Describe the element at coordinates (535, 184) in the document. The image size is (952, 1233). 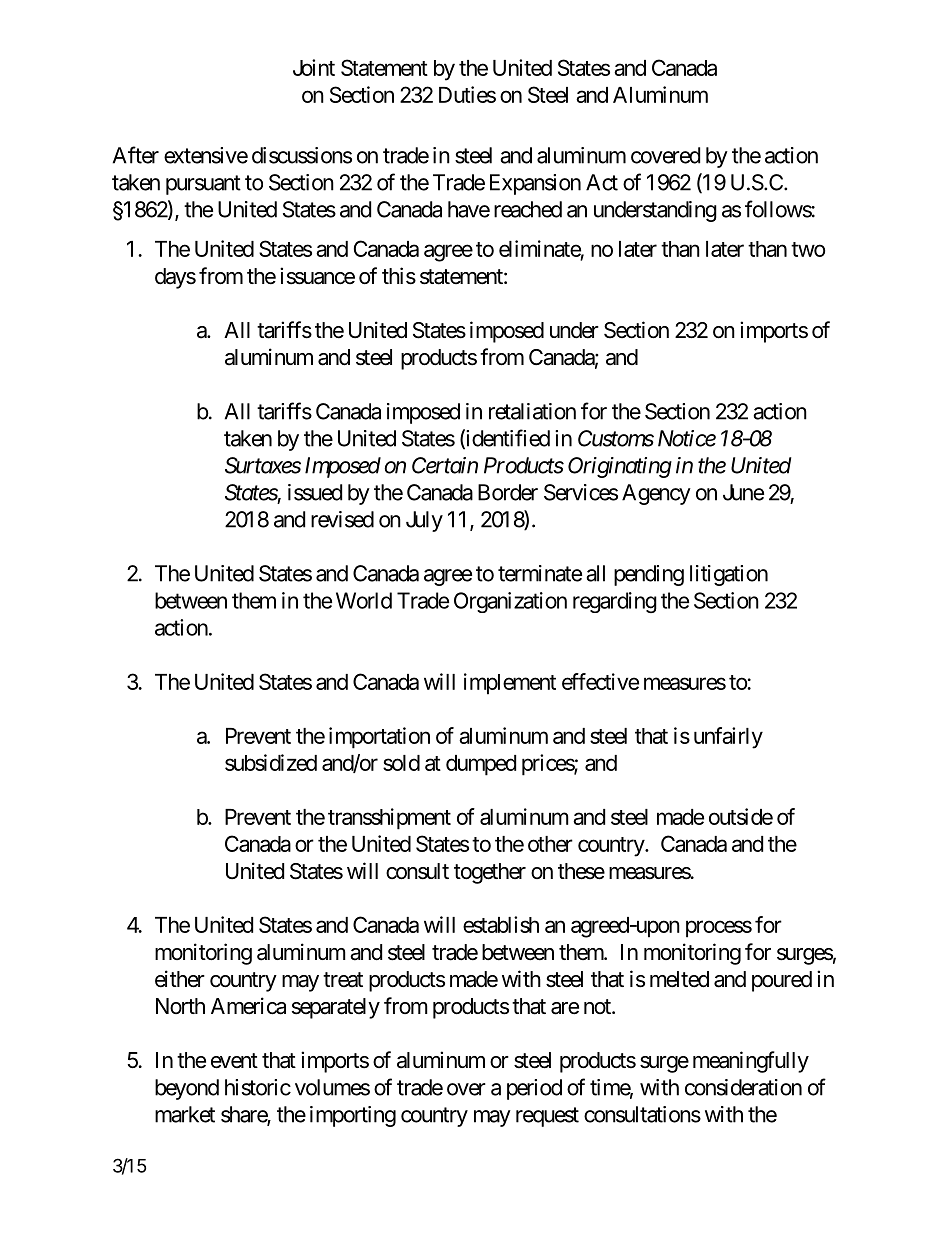
I see `Expansion` at that location.
